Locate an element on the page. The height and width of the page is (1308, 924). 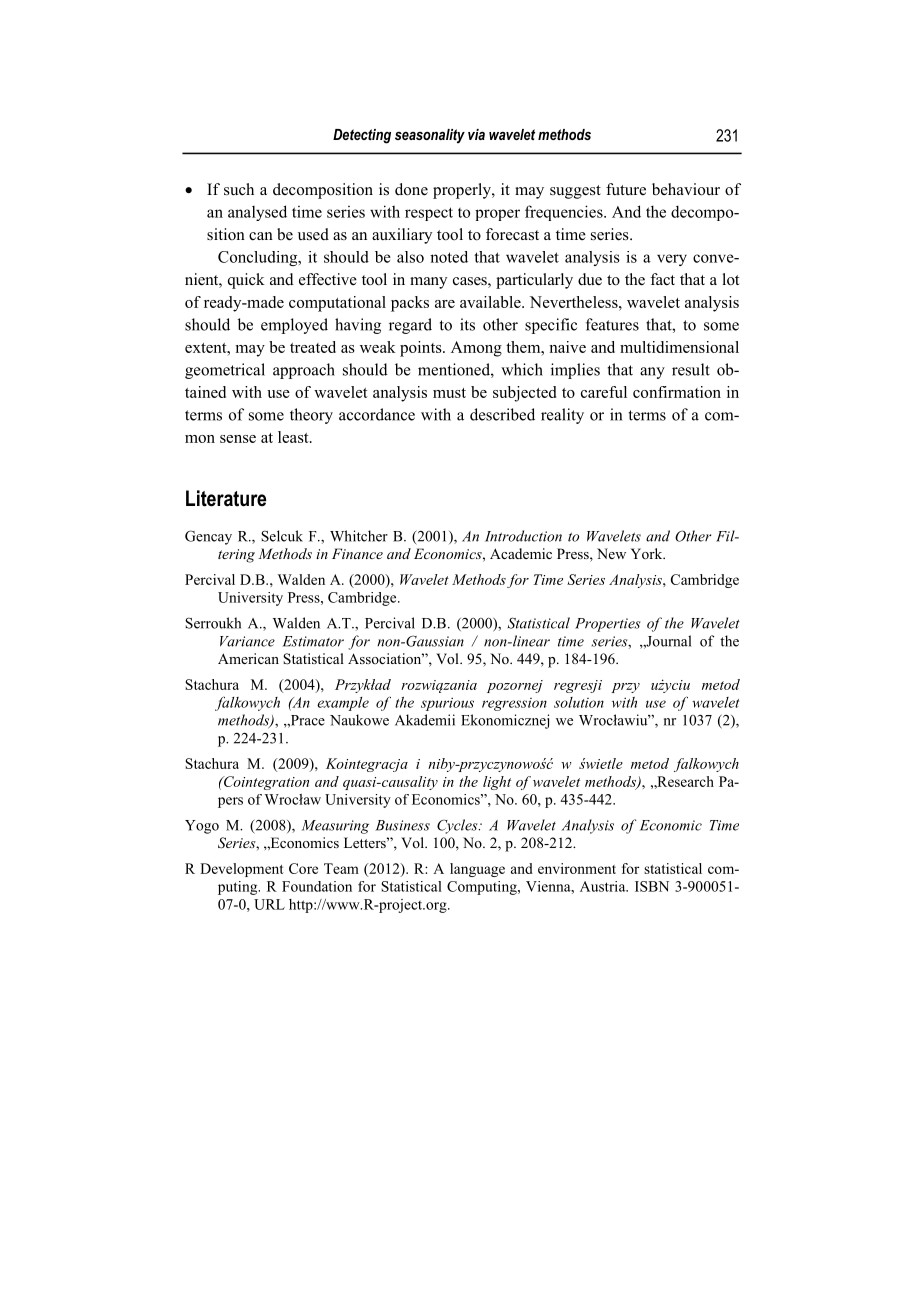
example is located at coordinates (343, 704).
